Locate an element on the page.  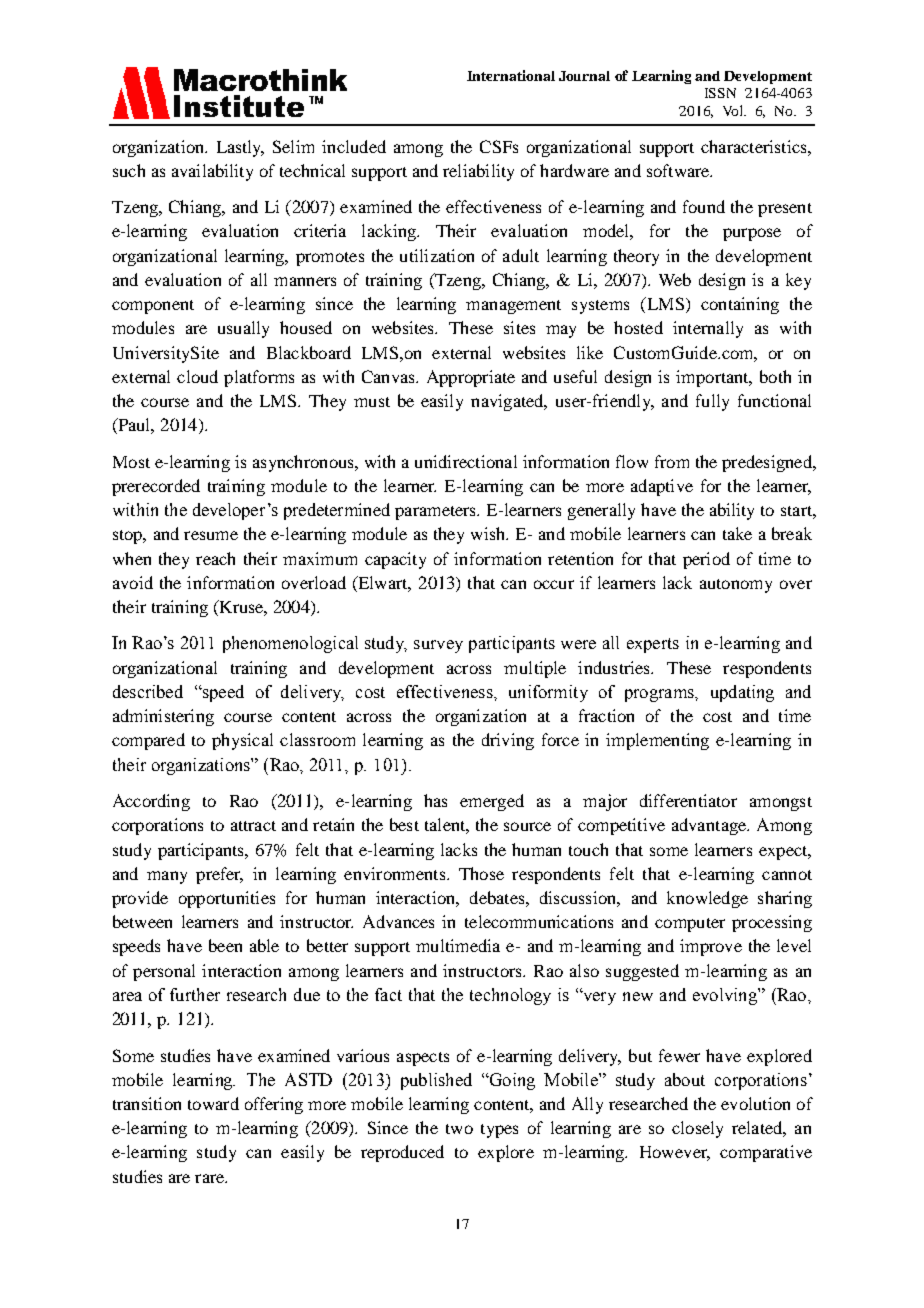
two is located at coordinates (459, 1129).
